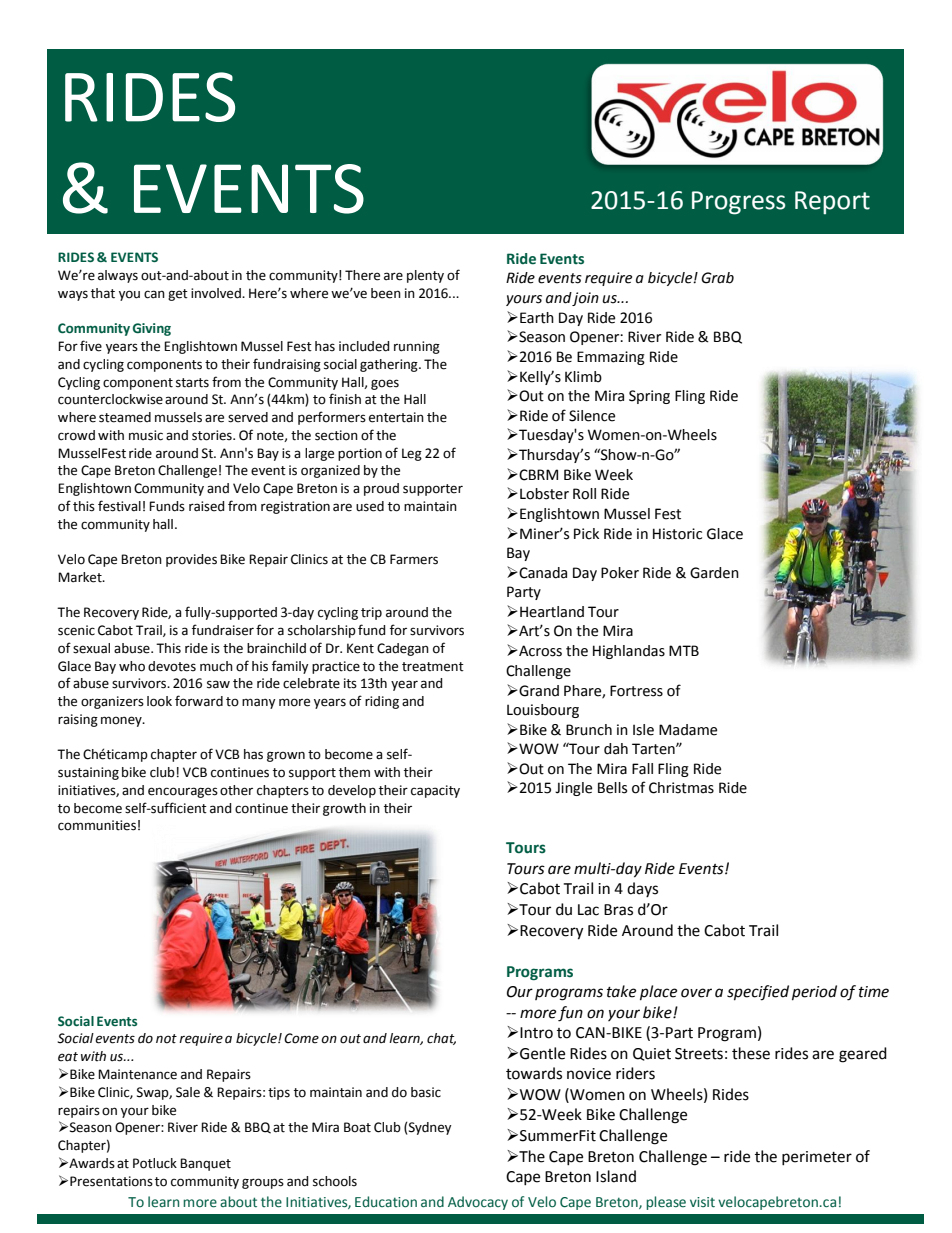 The image size is (952, 1233). What do you see at coordinates (178, 295) in the screenshot?
I see `get` at bounding box center [178, 295].
